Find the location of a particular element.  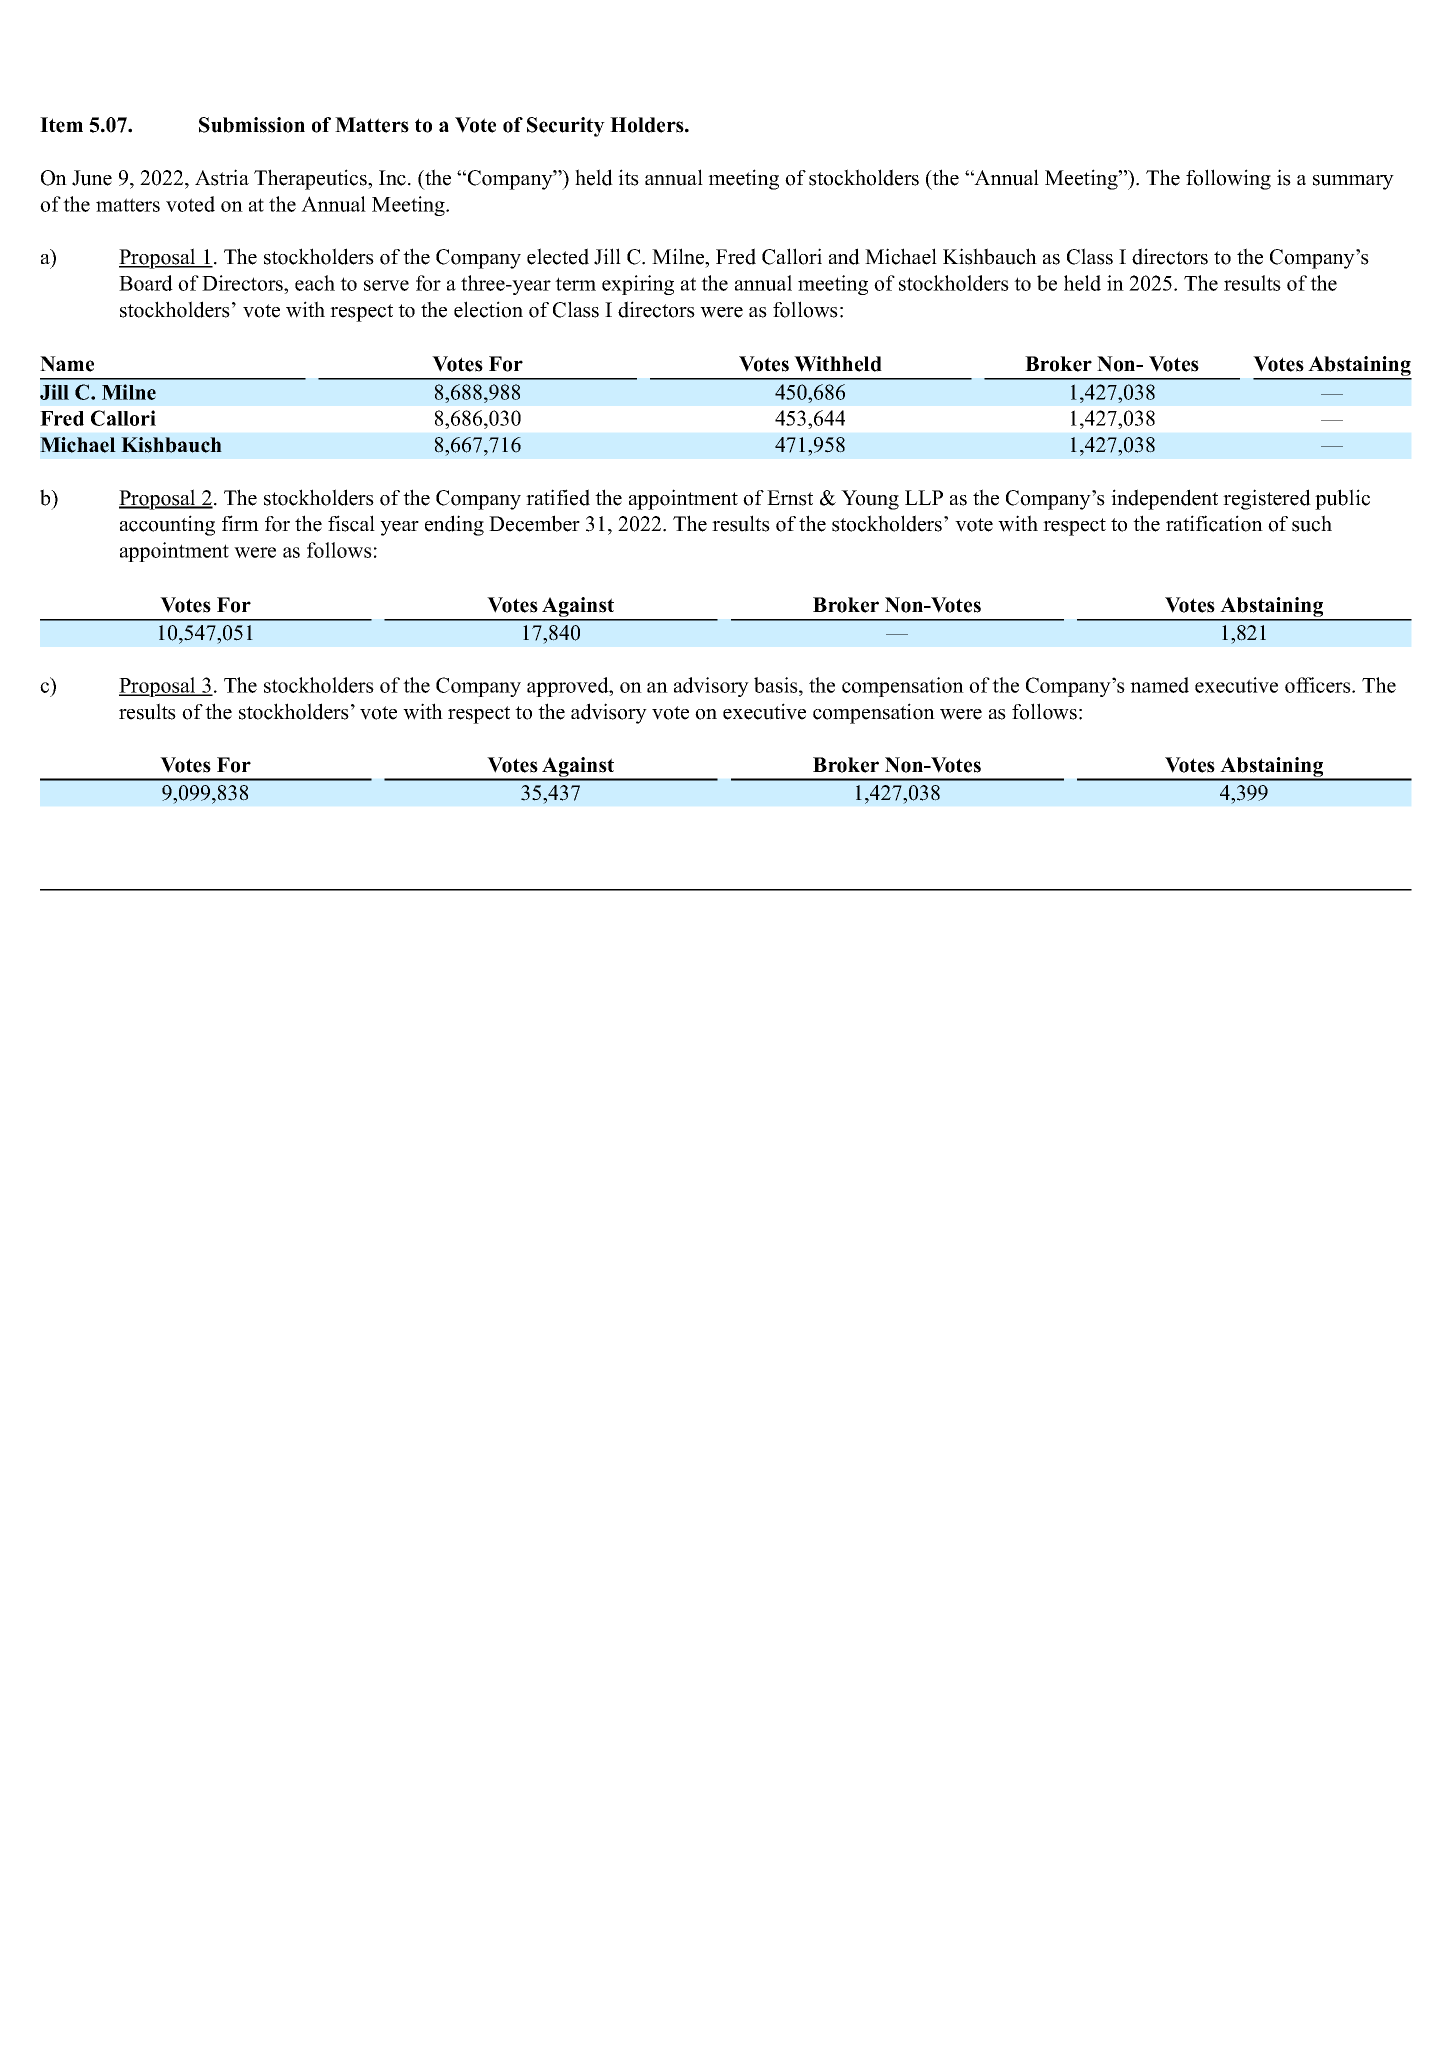

election is located at coordinates (488, 309).
